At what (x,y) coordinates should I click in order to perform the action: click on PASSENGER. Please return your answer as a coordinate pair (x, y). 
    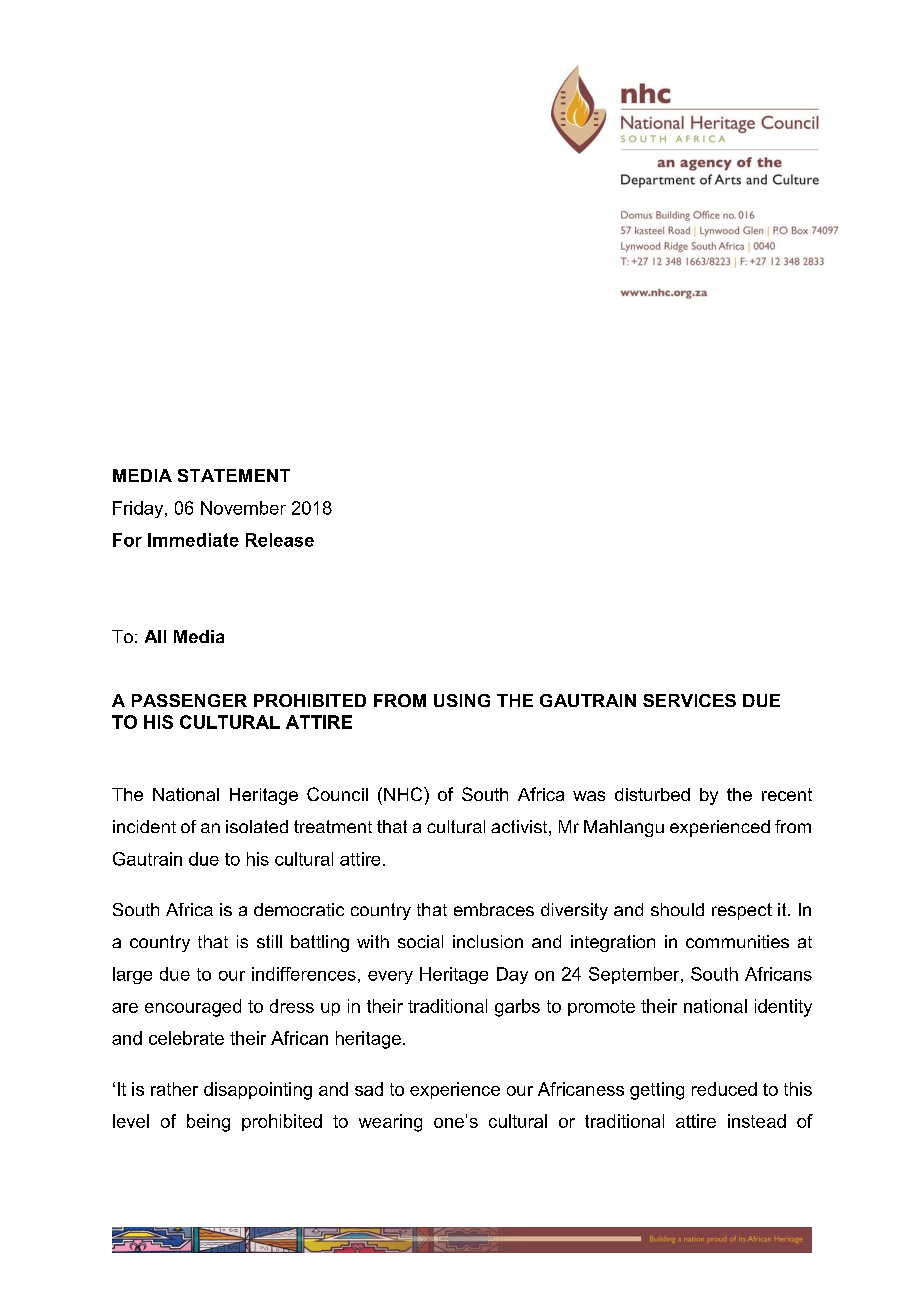
    Looking at the image, I should click on (189, 700).
